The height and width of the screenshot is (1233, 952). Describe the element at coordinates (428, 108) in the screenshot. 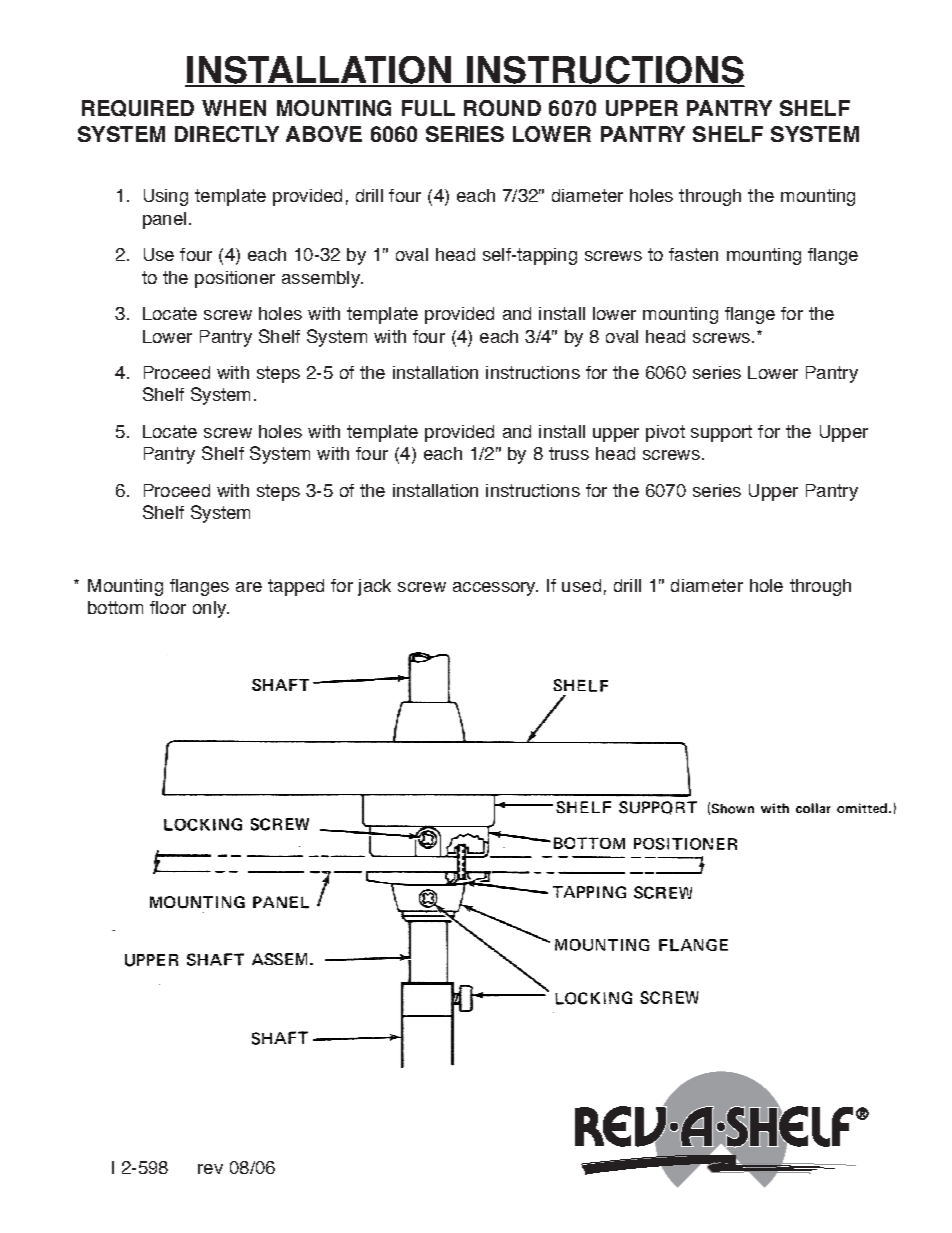

I see `FULL` at that location.
